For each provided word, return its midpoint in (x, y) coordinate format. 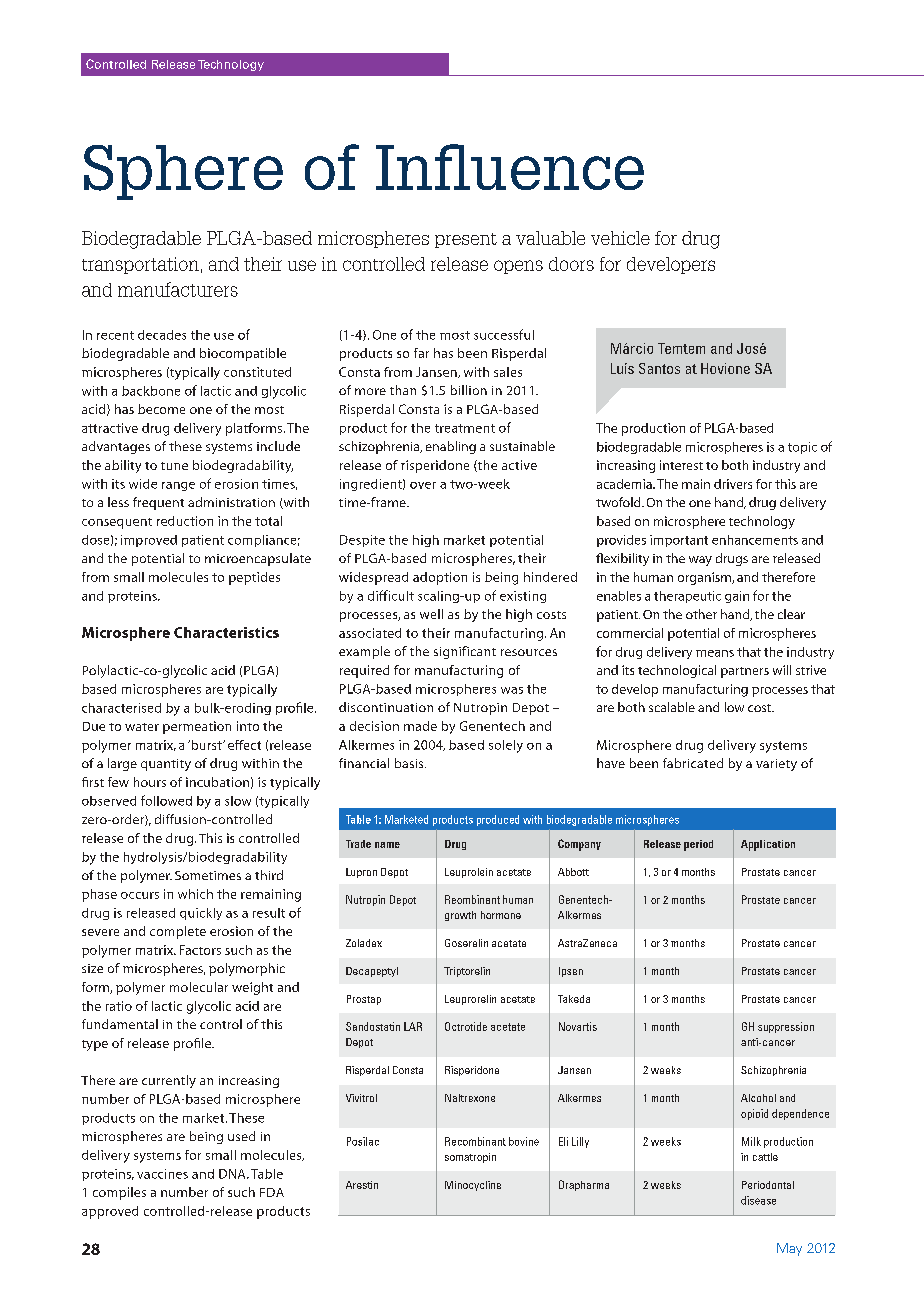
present (466, 240)
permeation (197, 727)
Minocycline (473, 1186)
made (420, 726)
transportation (140, 265)
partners (745, 672)
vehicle (620, 238)
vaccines (162, 1174)
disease (758, 1200)
